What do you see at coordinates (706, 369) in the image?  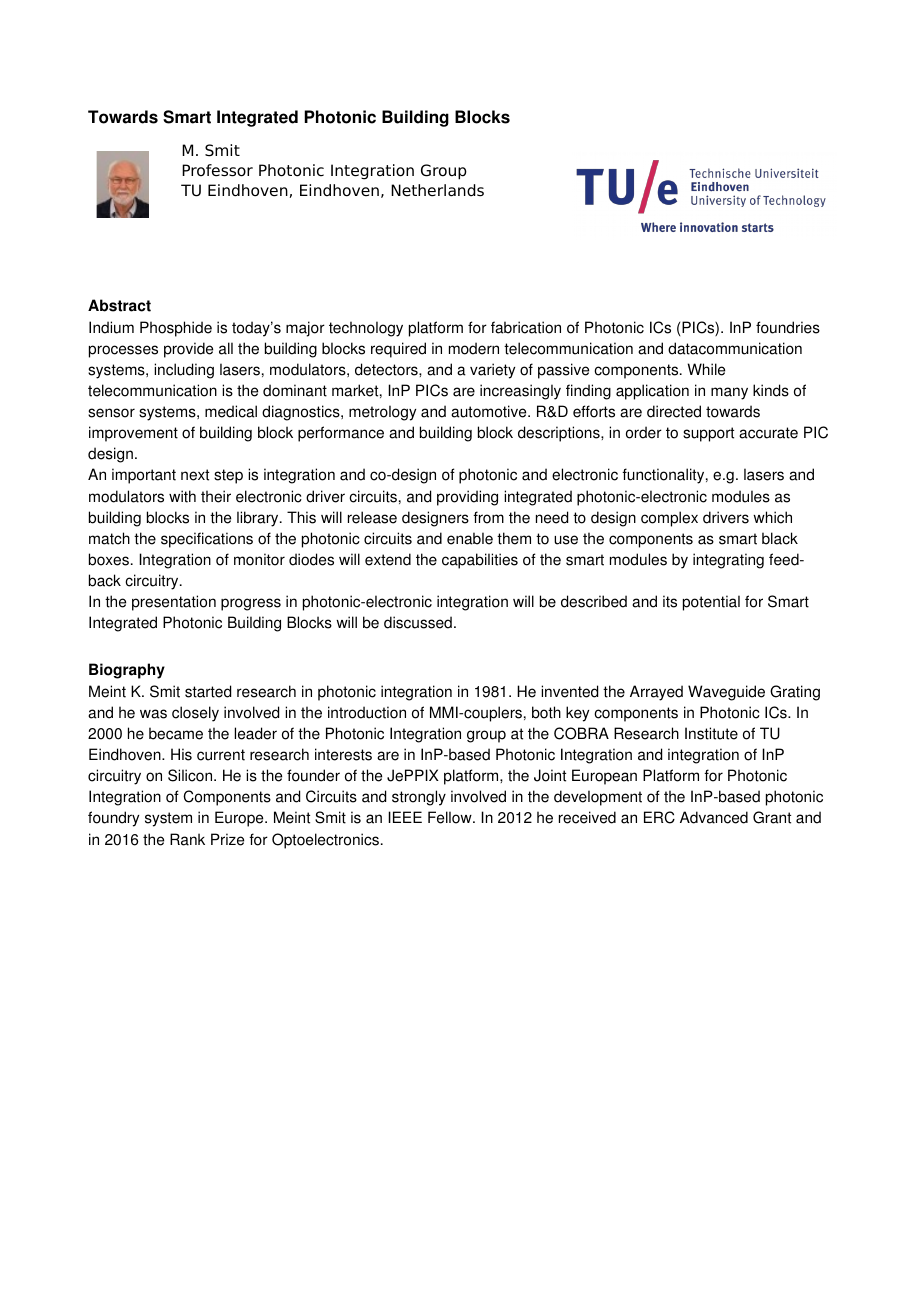 I see `While` at bounding box center [706, 369].
